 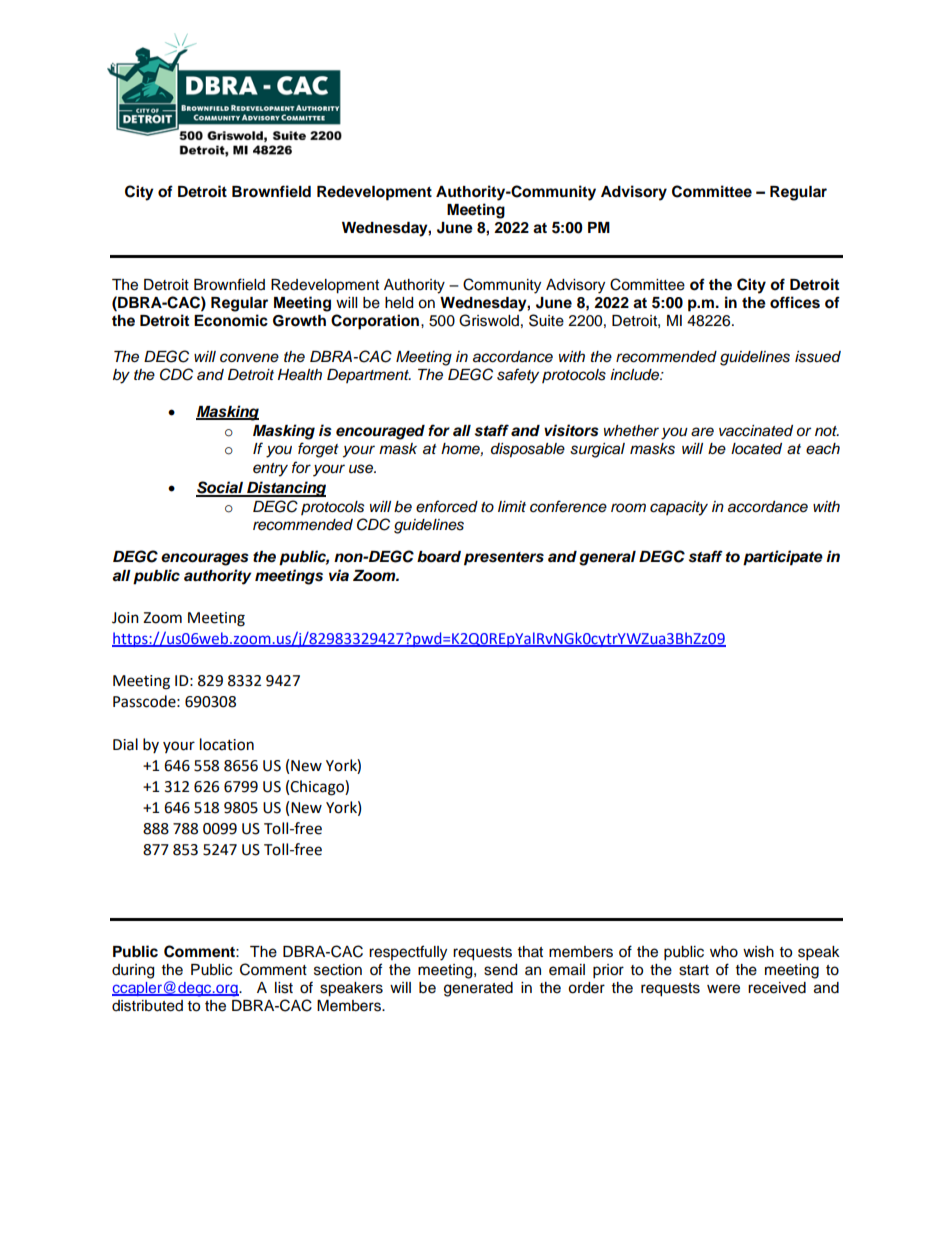 I want to click on offices, so click(x=795, y=302).
